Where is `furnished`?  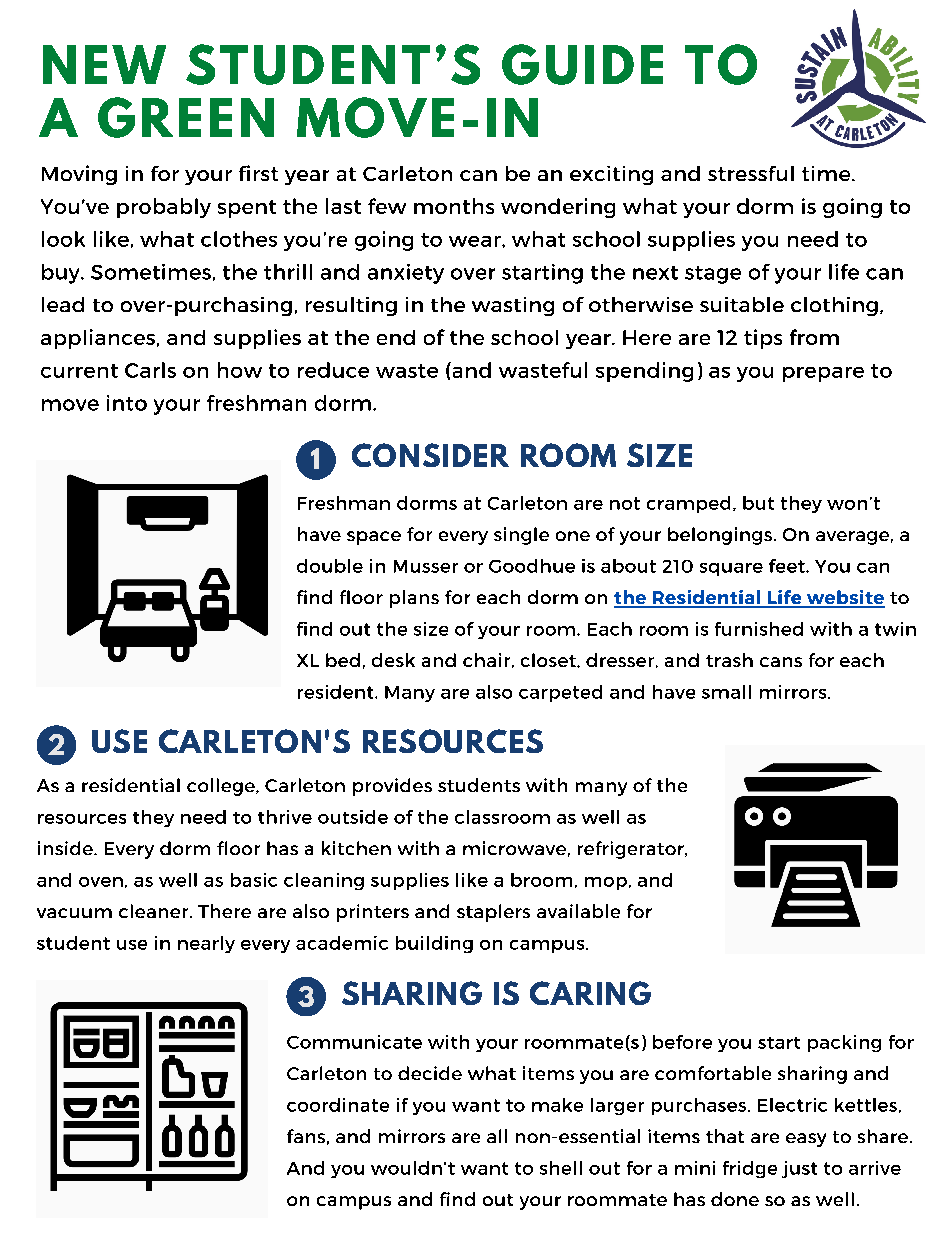 furnished is located at coordinates (759, 629).
